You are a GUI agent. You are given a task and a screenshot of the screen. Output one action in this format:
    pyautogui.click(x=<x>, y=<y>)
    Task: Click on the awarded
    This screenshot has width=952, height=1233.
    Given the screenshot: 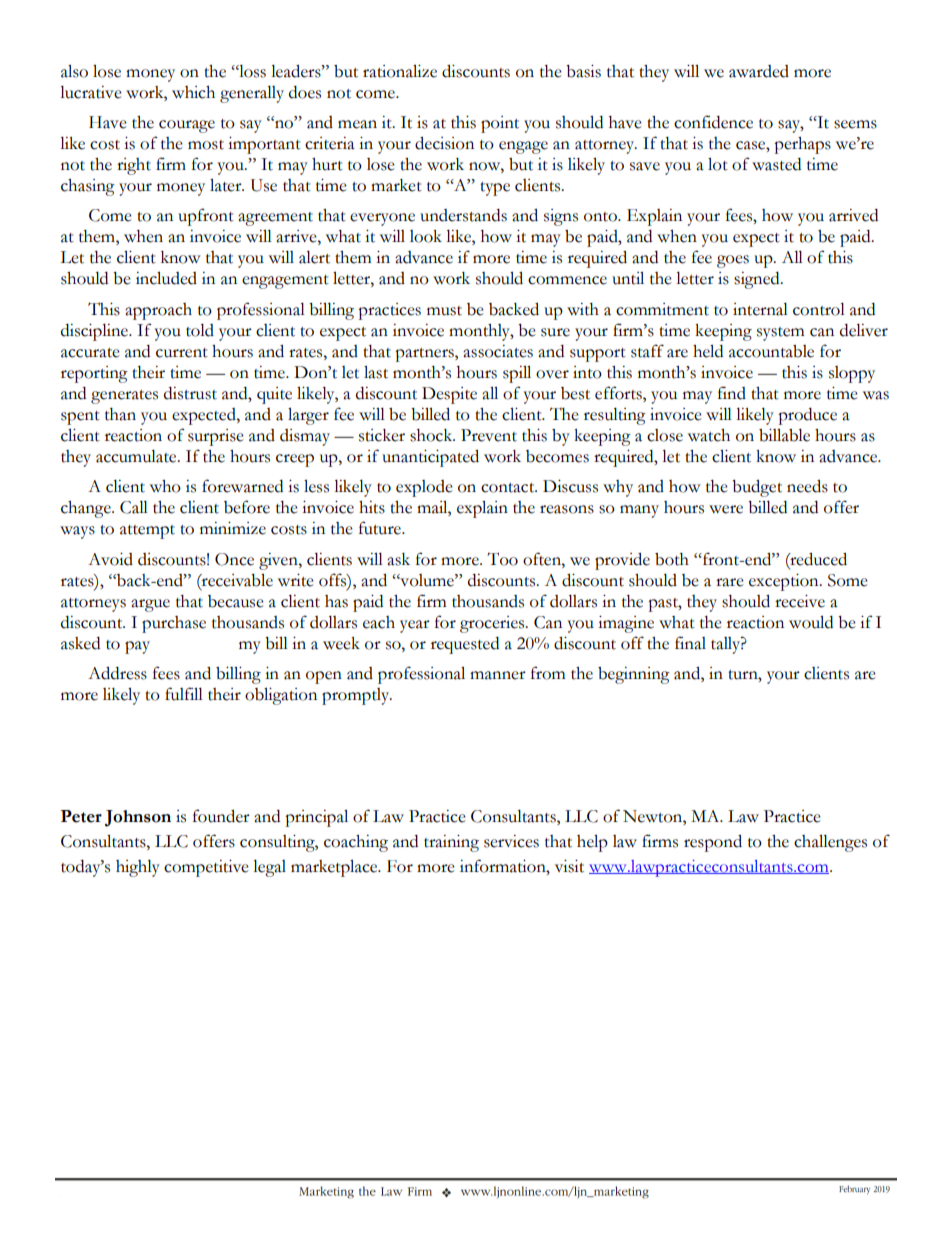 What is the action you would take?
    pyautogui.click(x=759, y=71)
